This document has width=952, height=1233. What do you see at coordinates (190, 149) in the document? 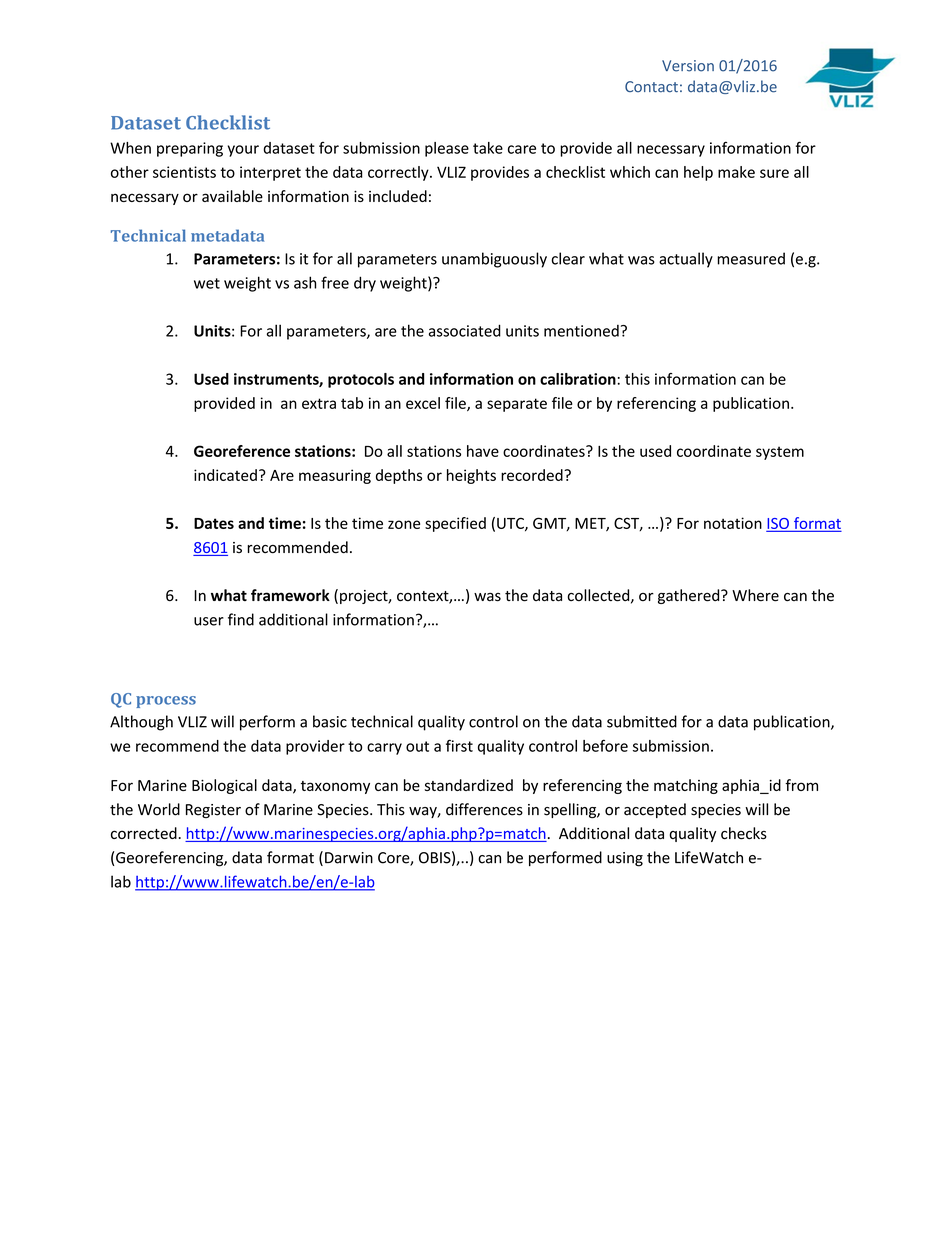
I see `preparing` at bounding box center [190, 149].
